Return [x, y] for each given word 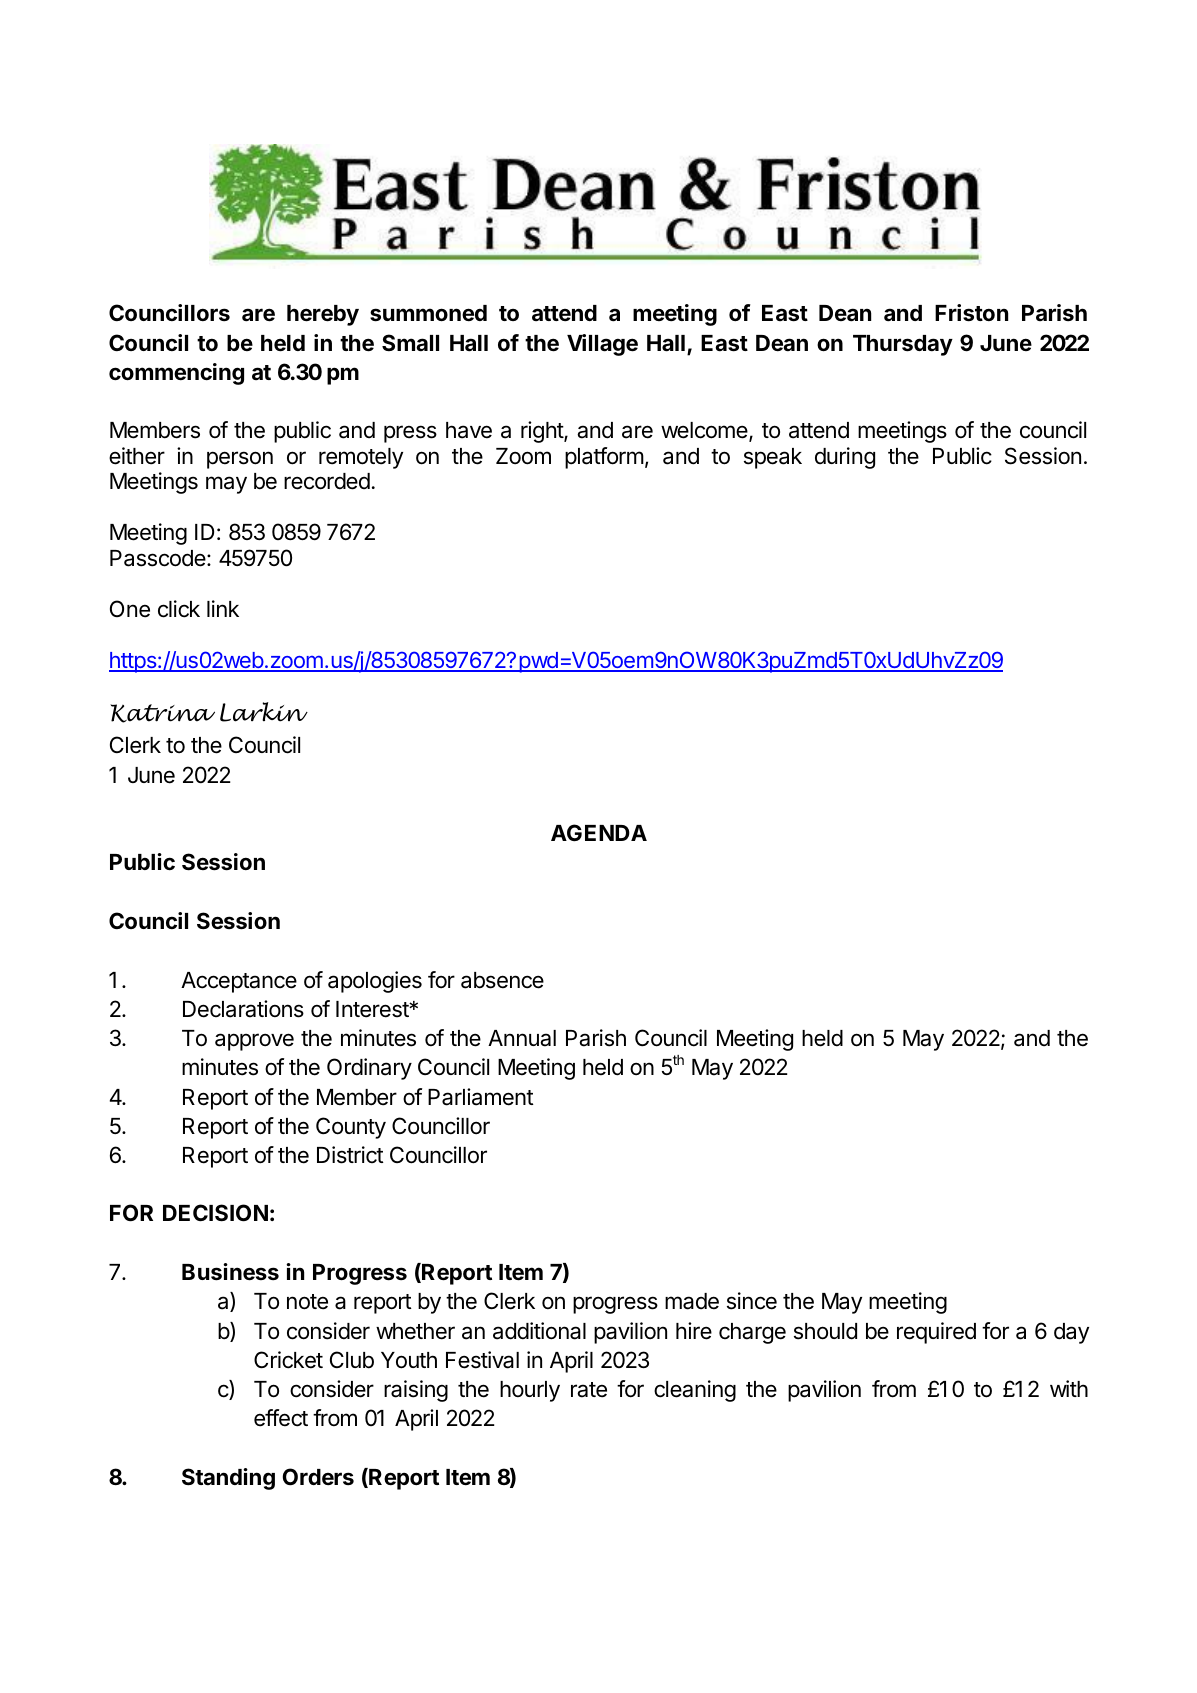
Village [602, 345]
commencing [176, 374]
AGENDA [599, 832]
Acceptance [239, 982]
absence [502, 980]
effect [281, 1418]
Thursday [903, 345]
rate [589, 1390]
